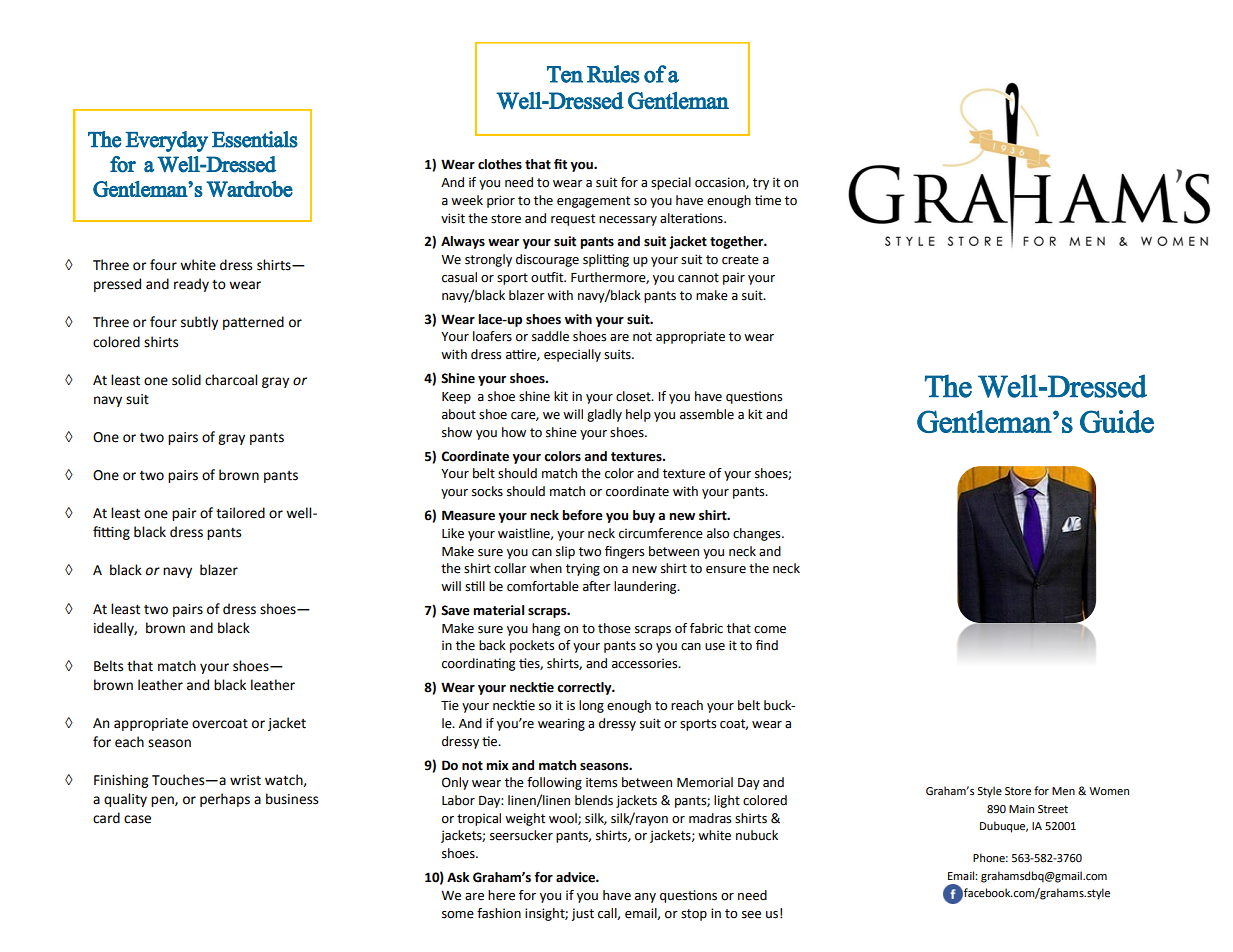 The width and height of the screenshot is (1233, 952). I want to click on case, so click(137, 819).
